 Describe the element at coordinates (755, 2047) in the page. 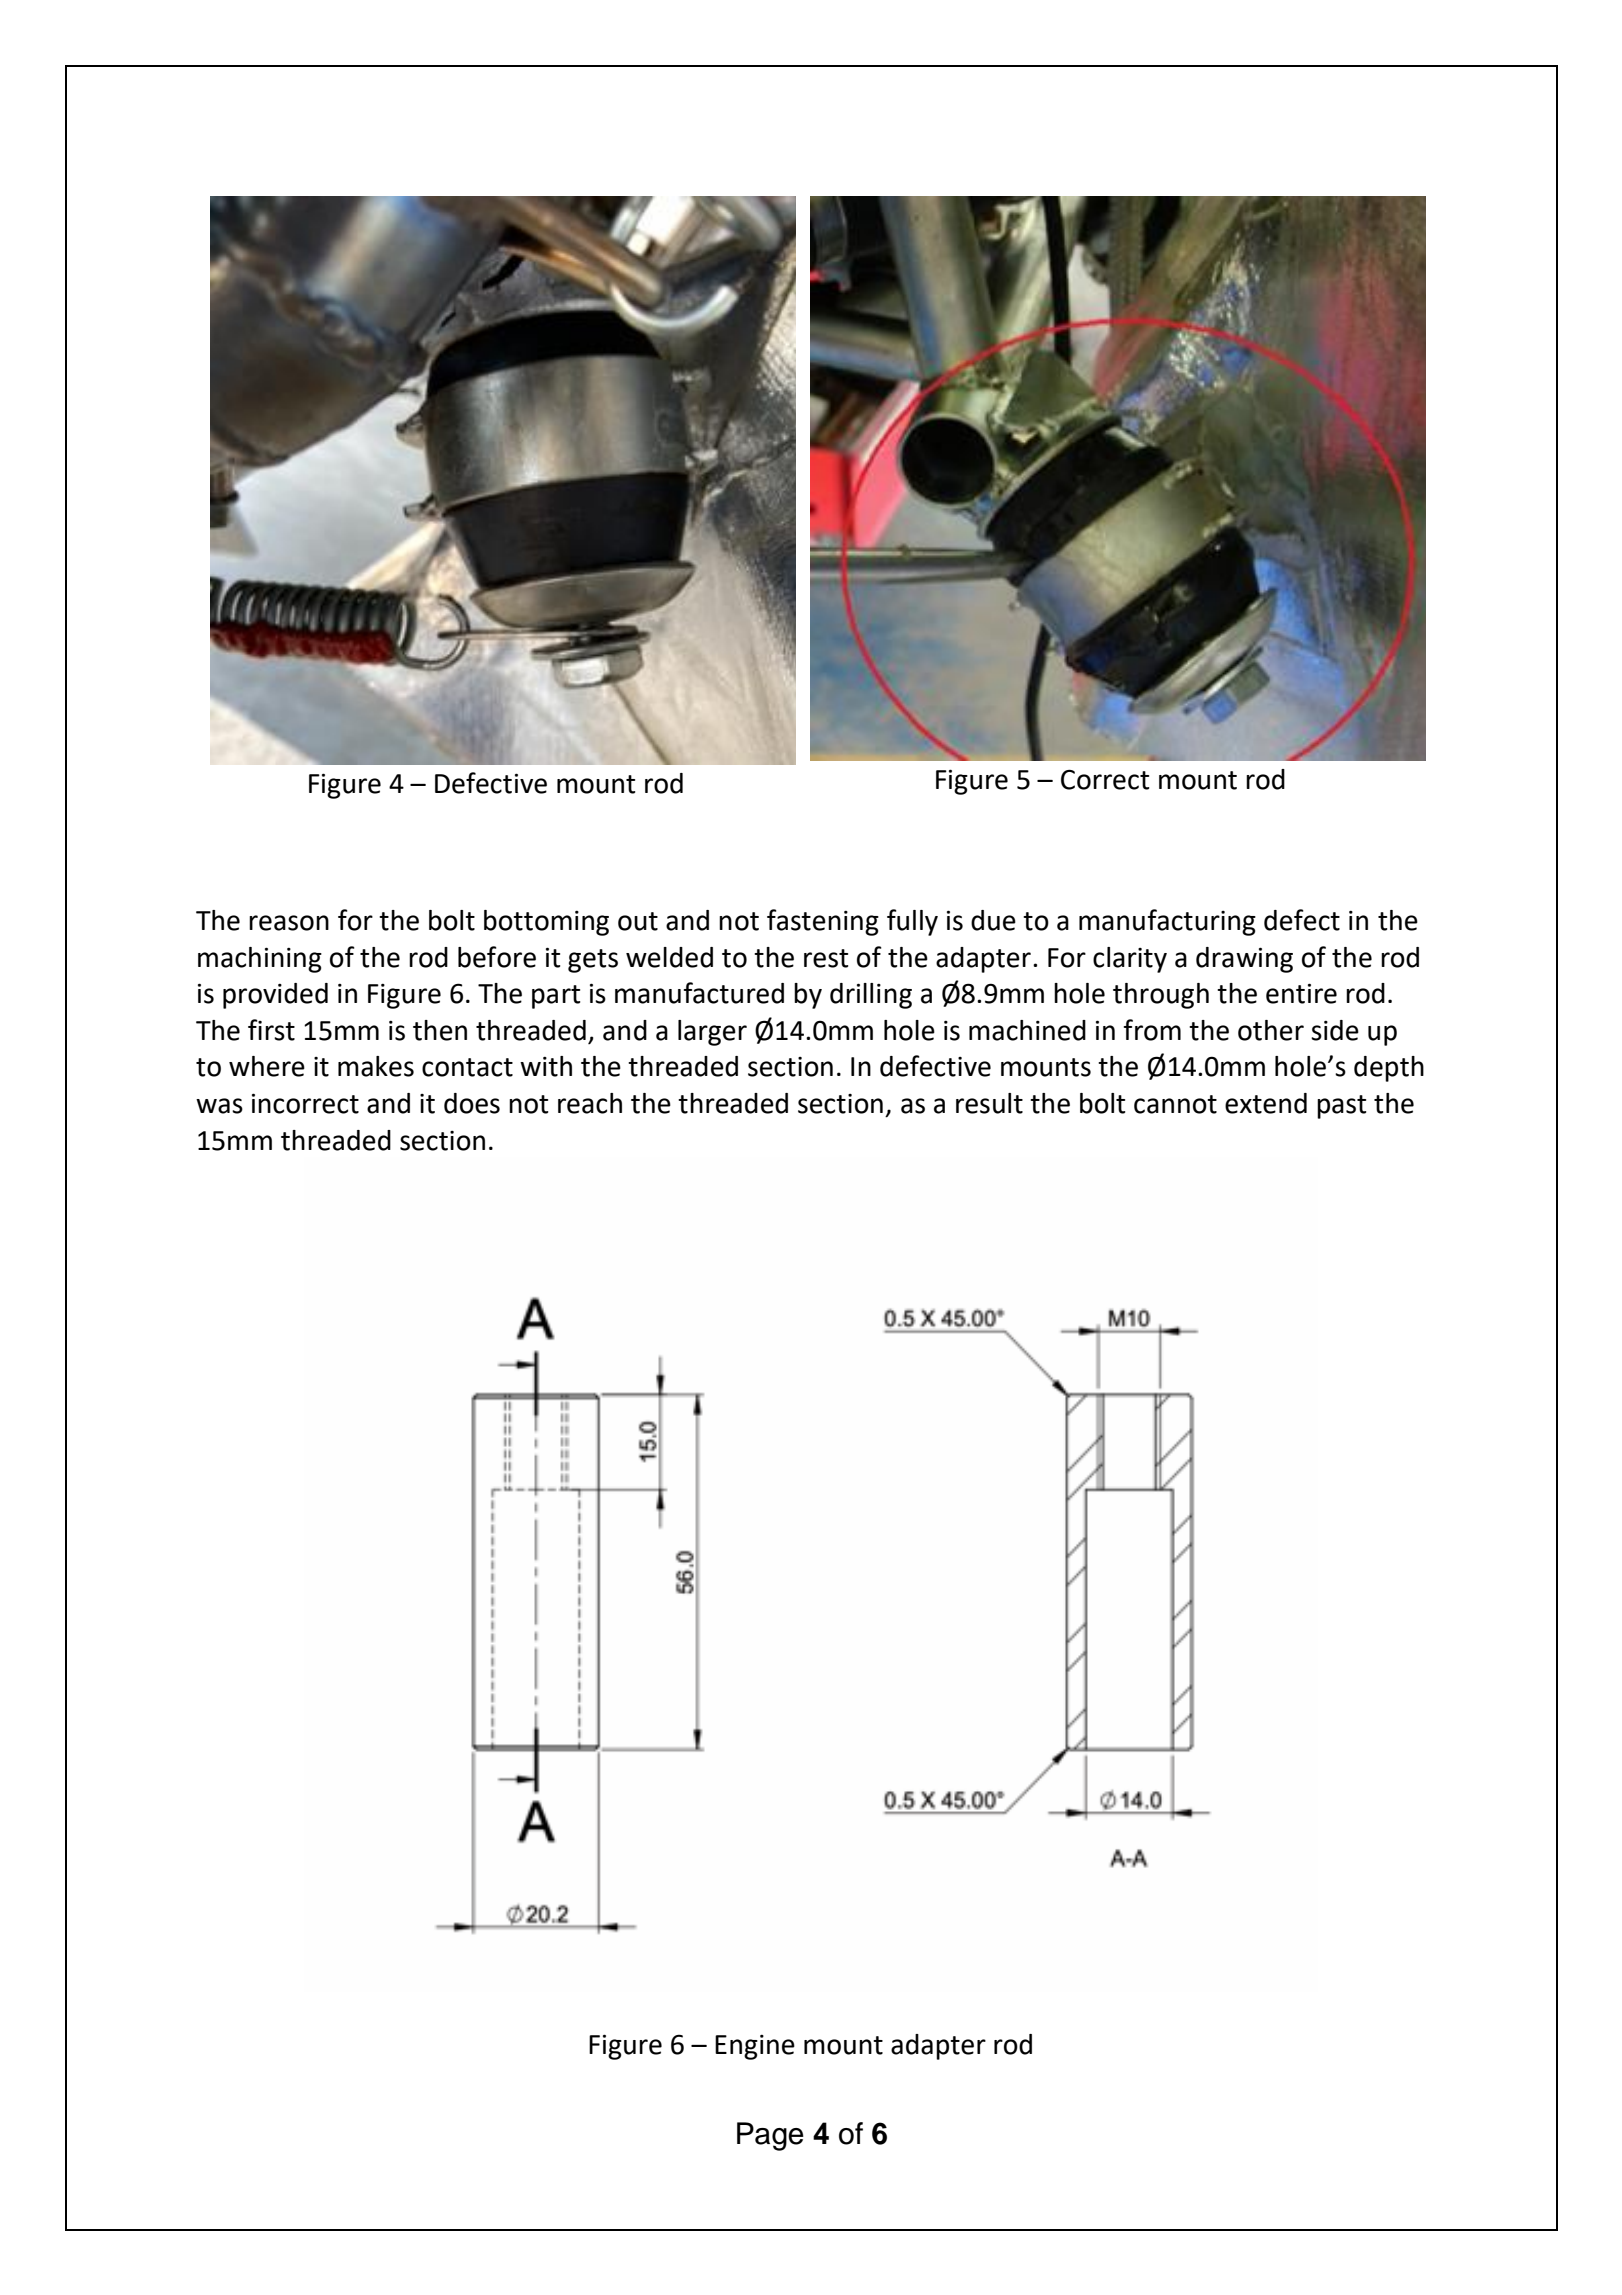

I see `Engine` at that location.
